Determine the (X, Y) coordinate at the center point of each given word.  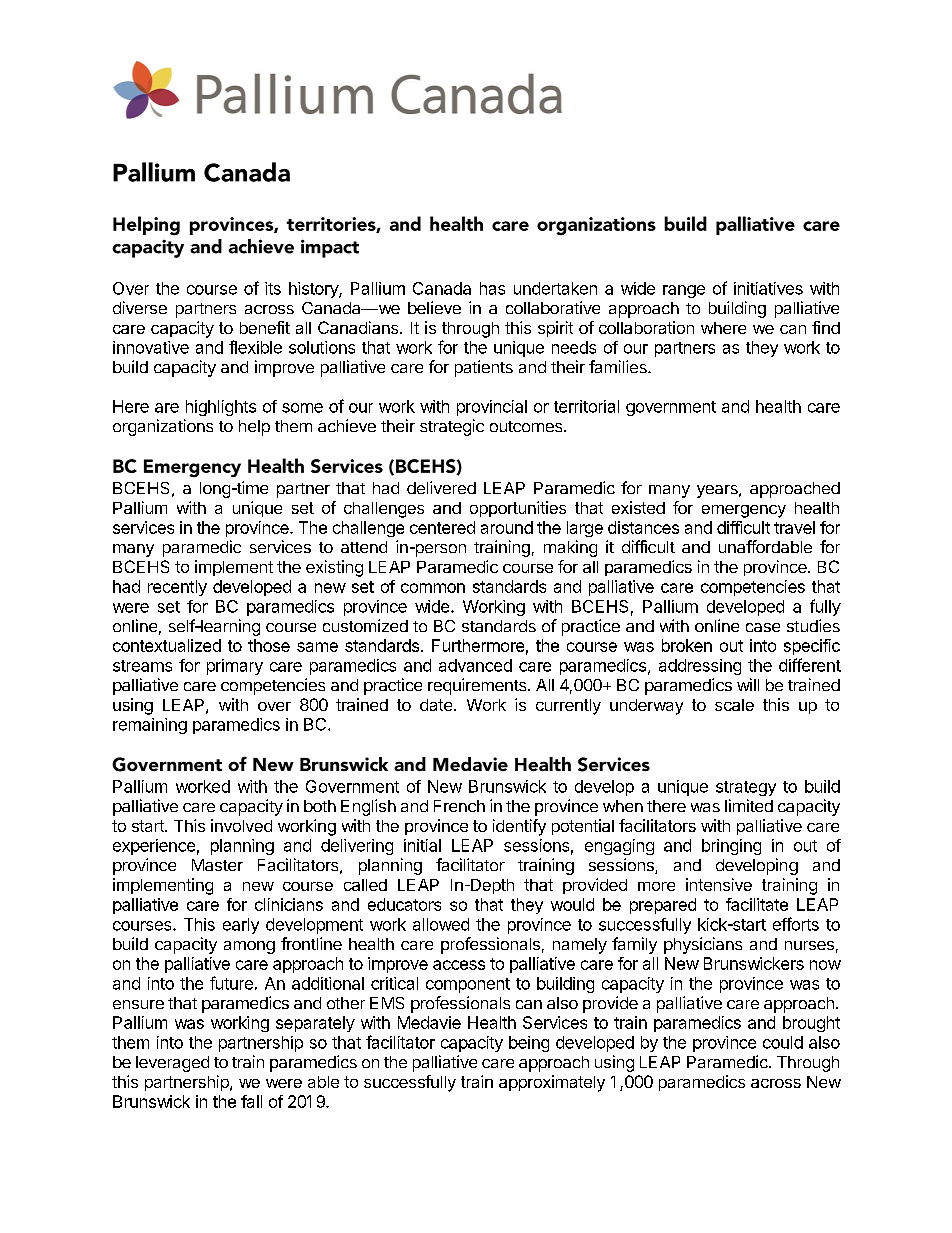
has (492, 288)
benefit (265, 327)
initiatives (768, 288)
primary (235, 667)
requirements (478, 686)
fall (251, 1101)
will (748, 684)
